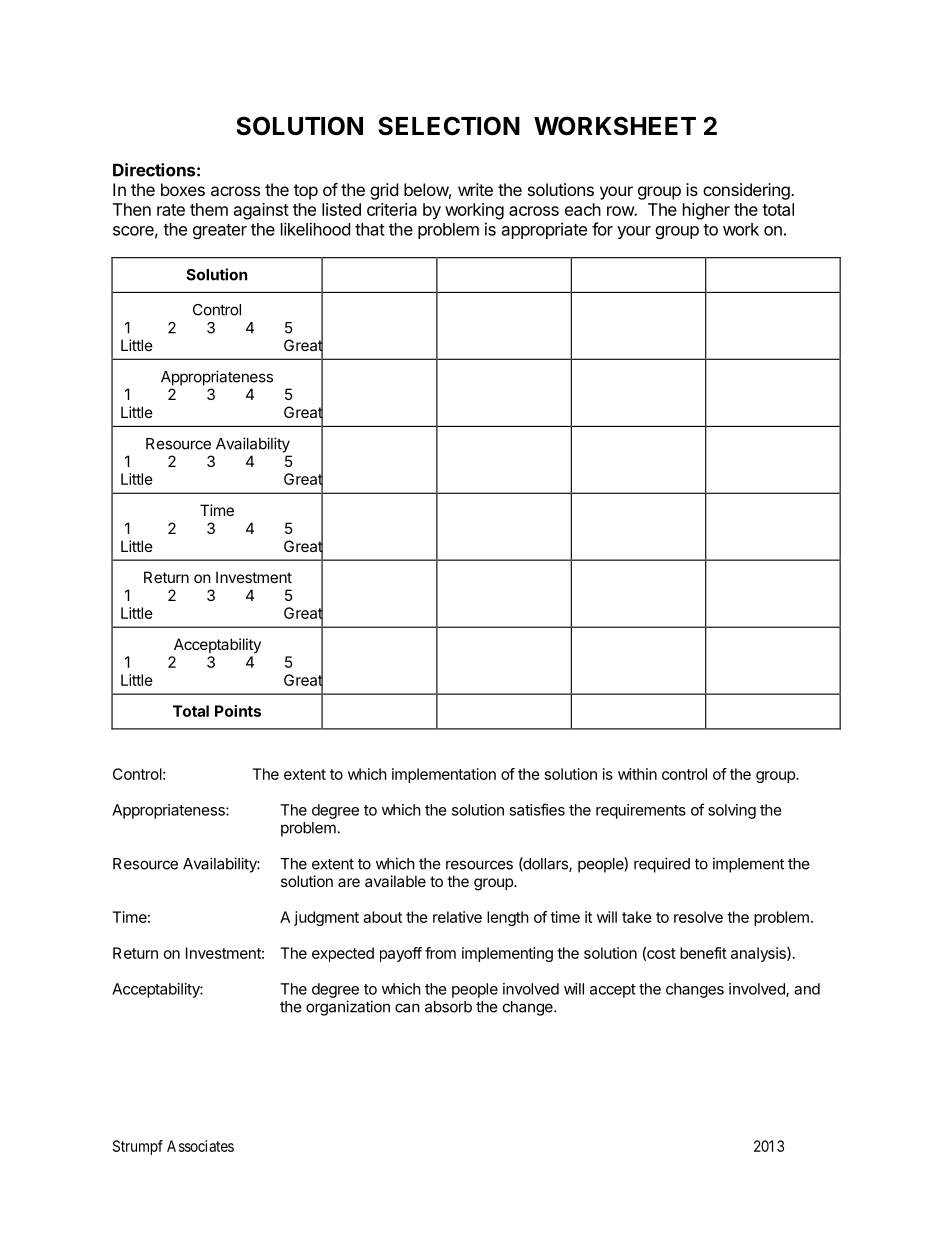 This screenshot has width=952, height=1233. Describe the element at coordinates (200, 1146) in the screenshot. I see `Associates` at that location.
